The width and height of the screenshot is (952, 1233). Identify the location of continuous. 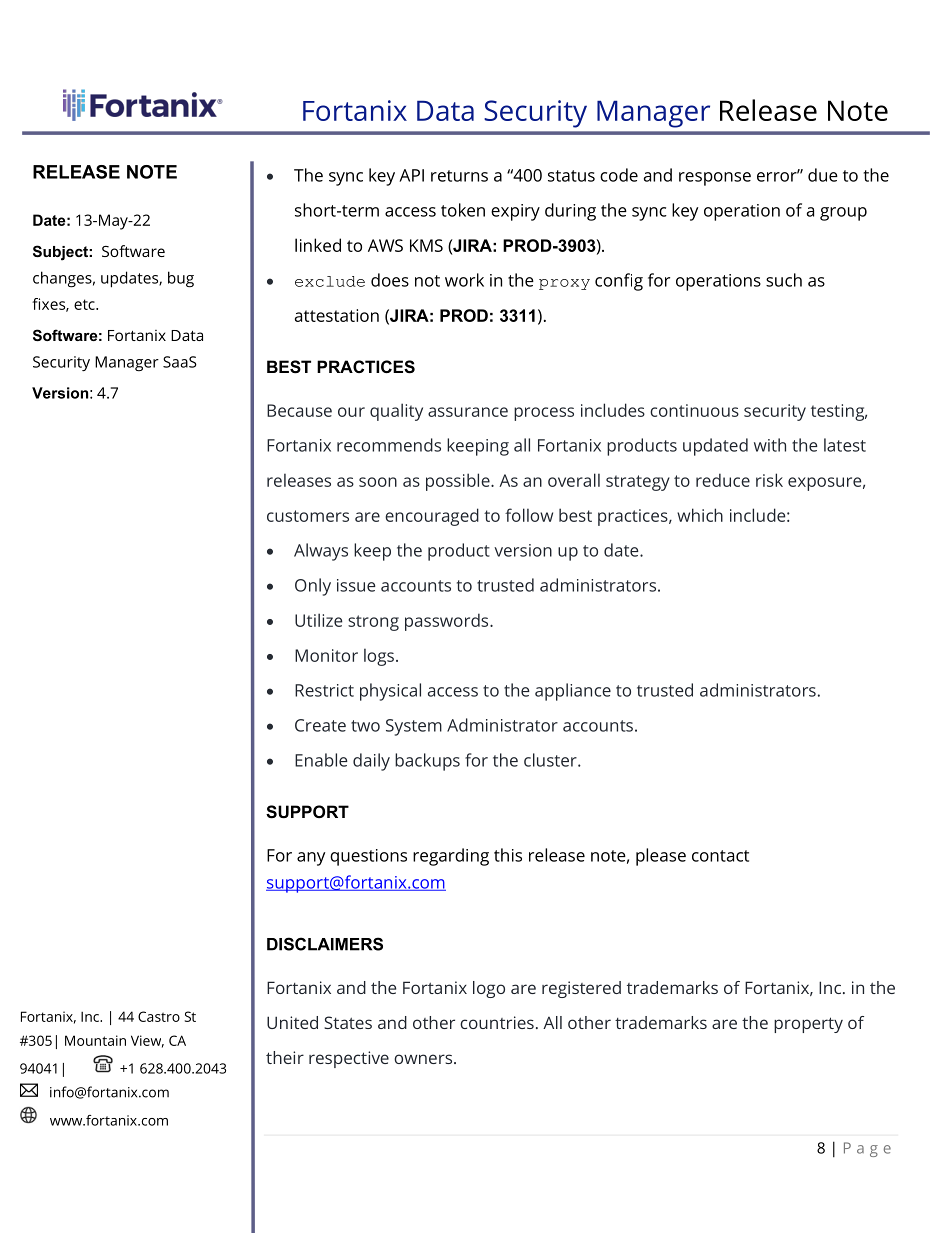
(694, 410).
